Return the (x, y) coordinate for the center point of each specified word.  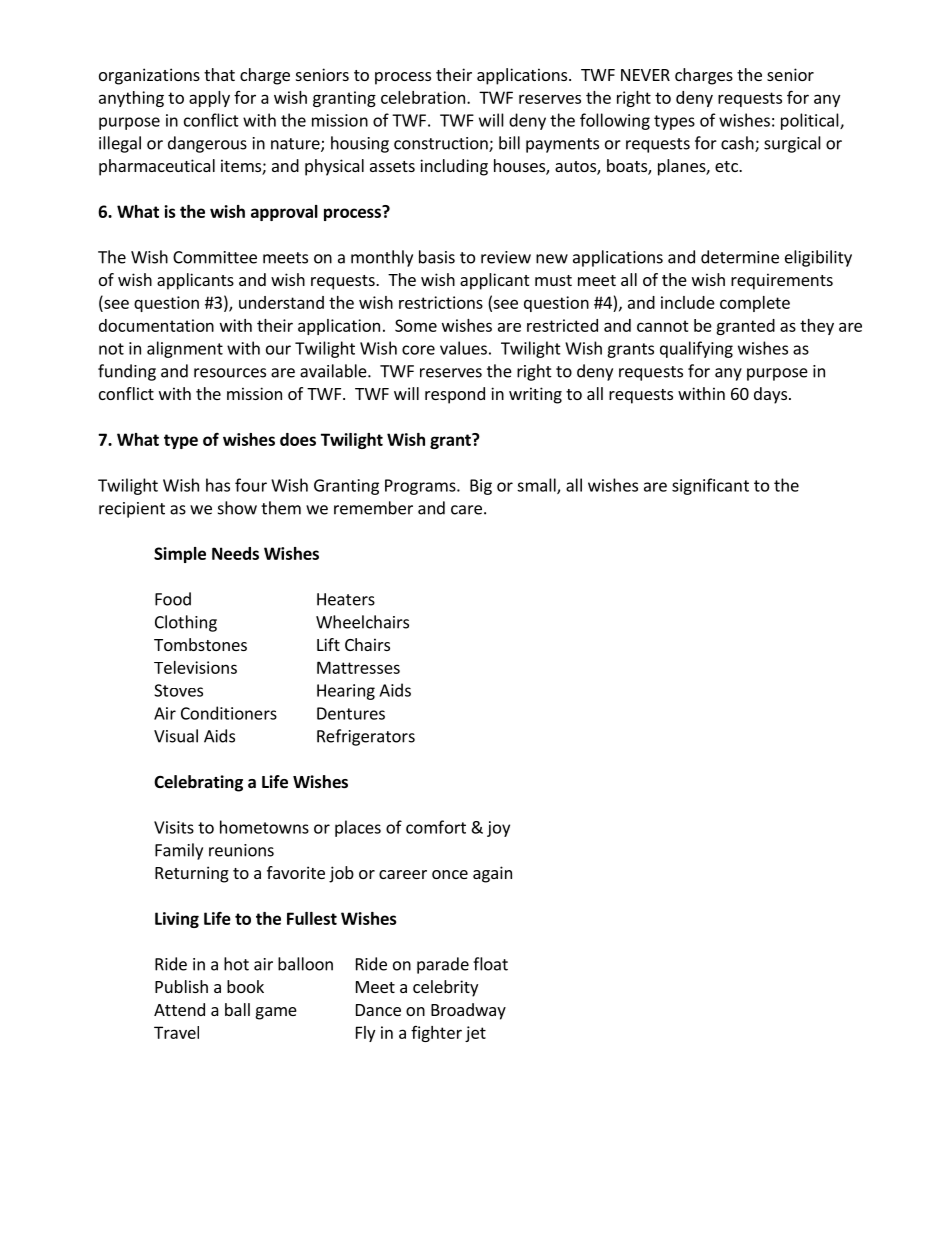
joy (498, 829)
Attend (179, 1009)
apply (209, 99)
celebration (423, 97)
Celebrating (198, 783)
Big (481, 487)
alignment (185, 349)
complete (755, 304)
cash (738, 144)
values (463, 348)
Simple (180, 555)
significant (710, 486)
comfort (436, 827)
